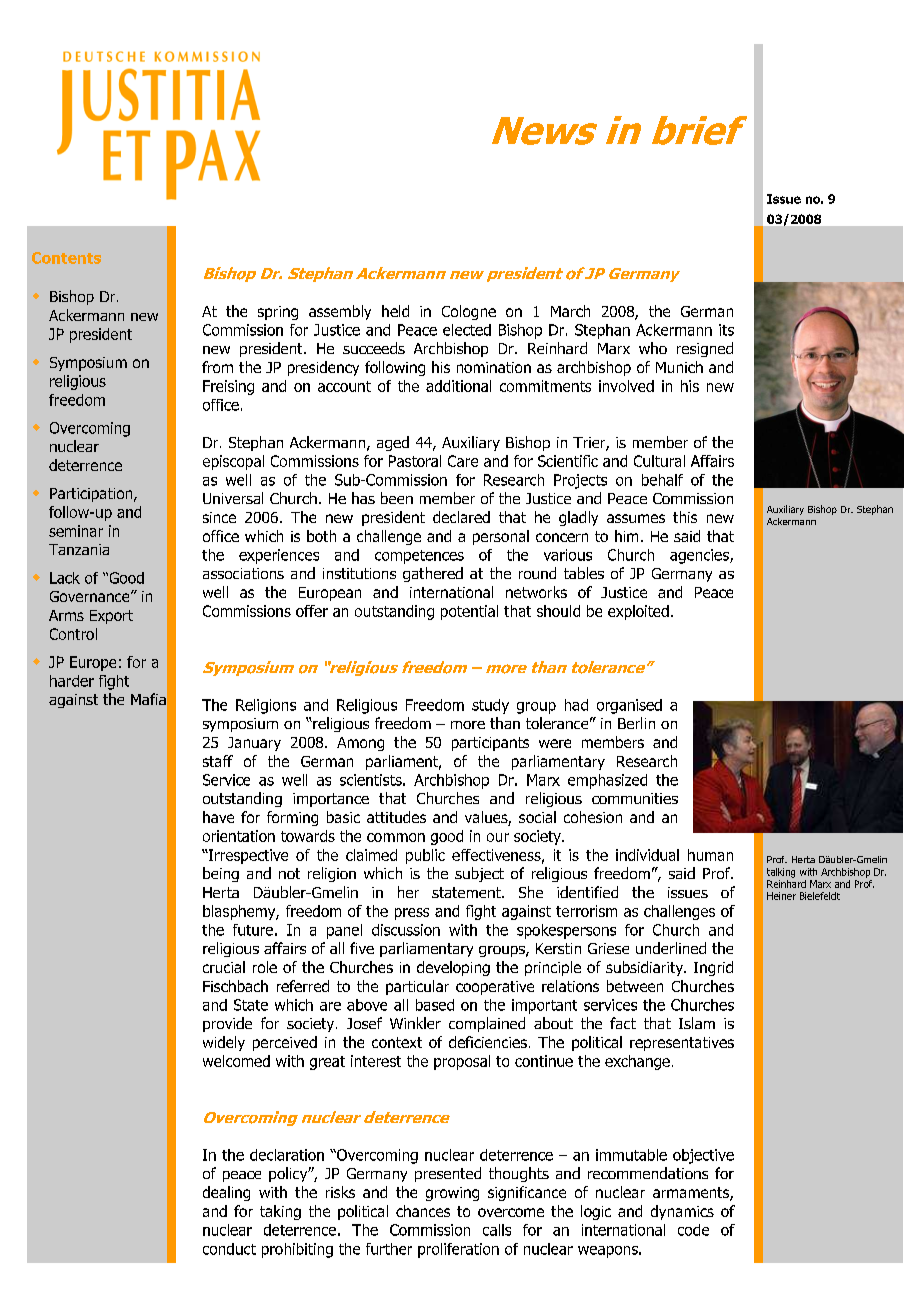 The height and width of the image is (1308, 924). What do you see at coordinates (226, 1193) in the image?
I see `dealing` at bounding box center [226, 1193].
